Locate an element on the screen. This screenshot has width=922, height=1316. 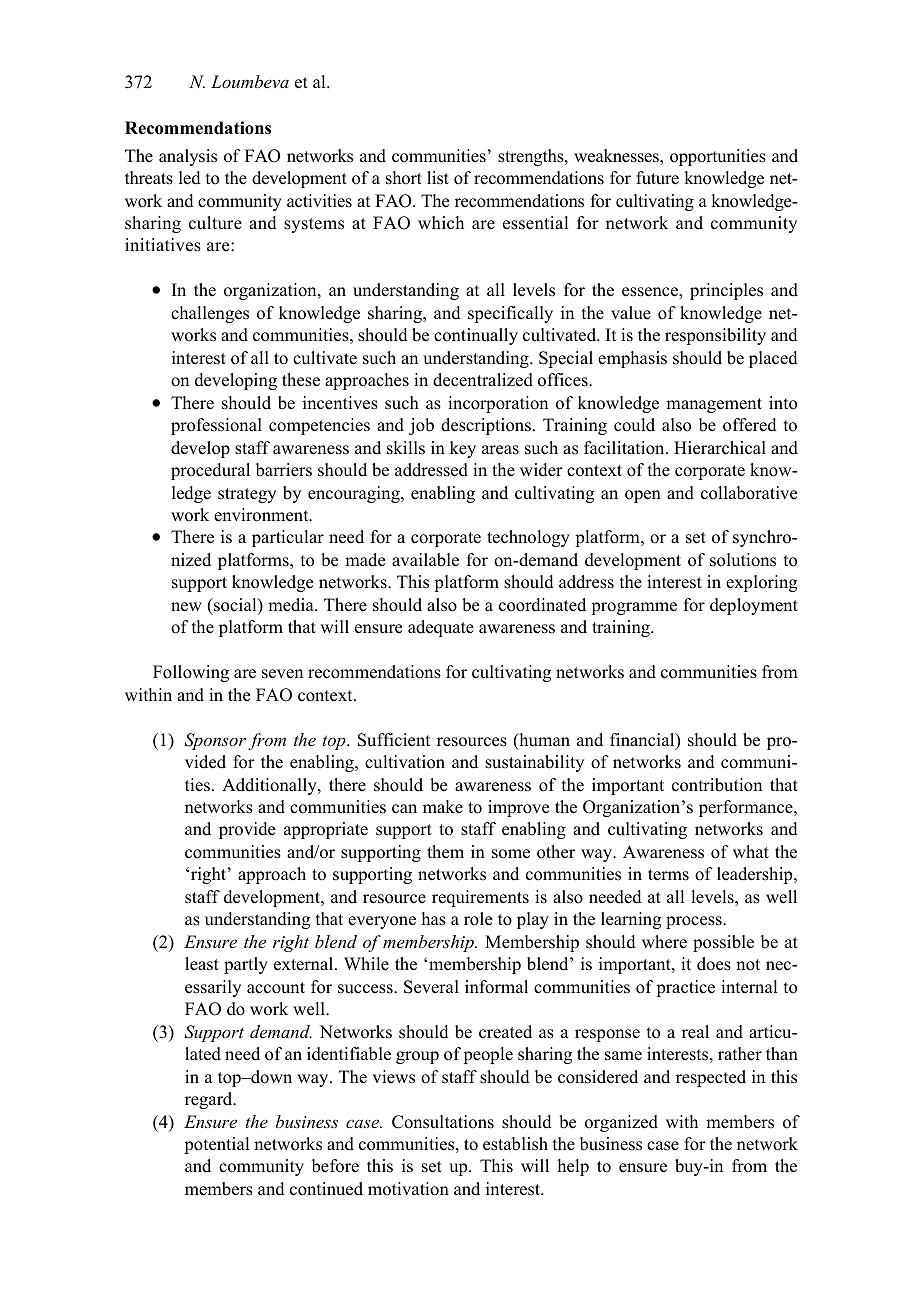
list is located at coordinates (438, 178).
